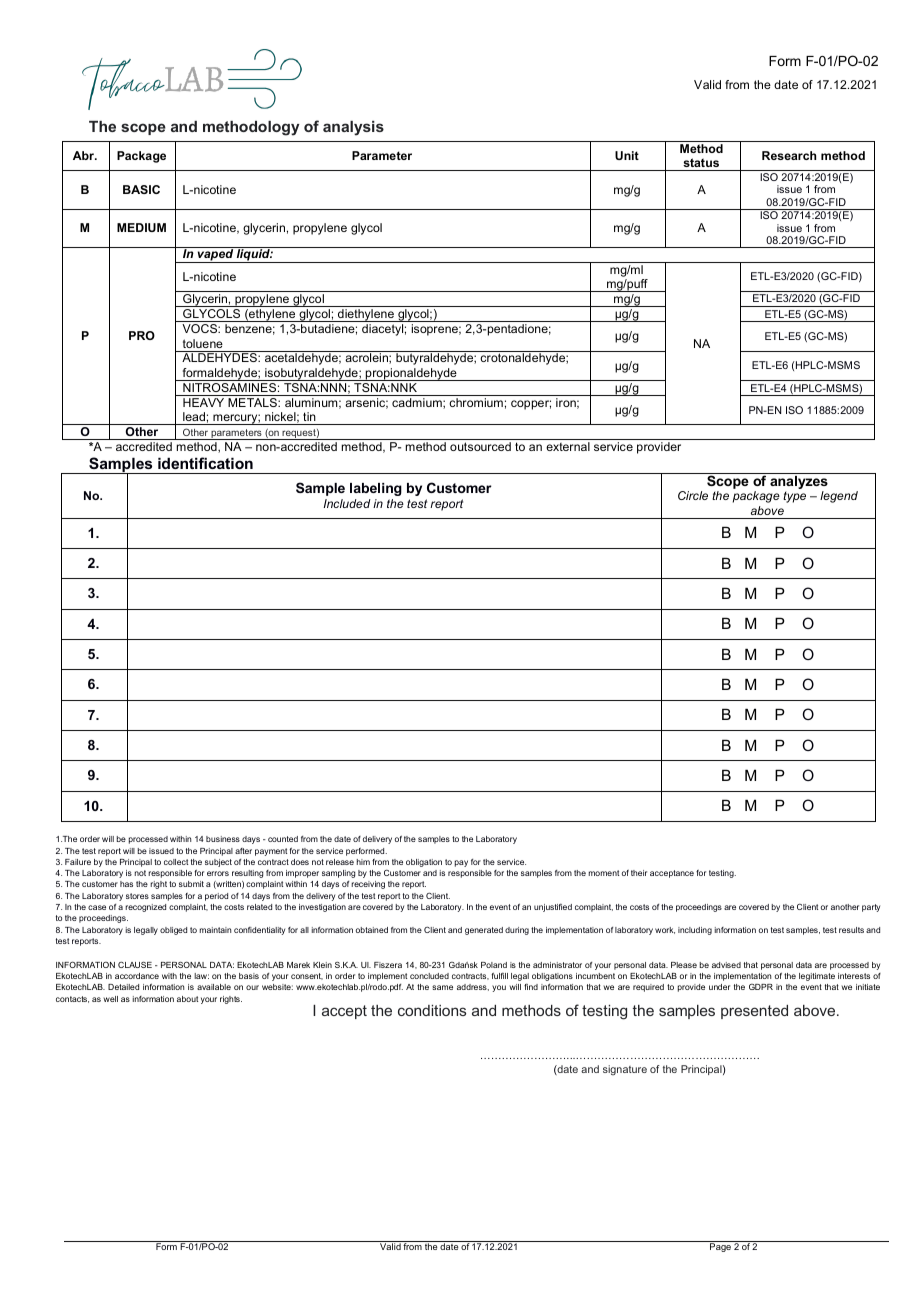 This document has width=924, height=1308. What do you see at coordinates (187, 999) in the document?
I see `about` at bounding box center [187, 999].
